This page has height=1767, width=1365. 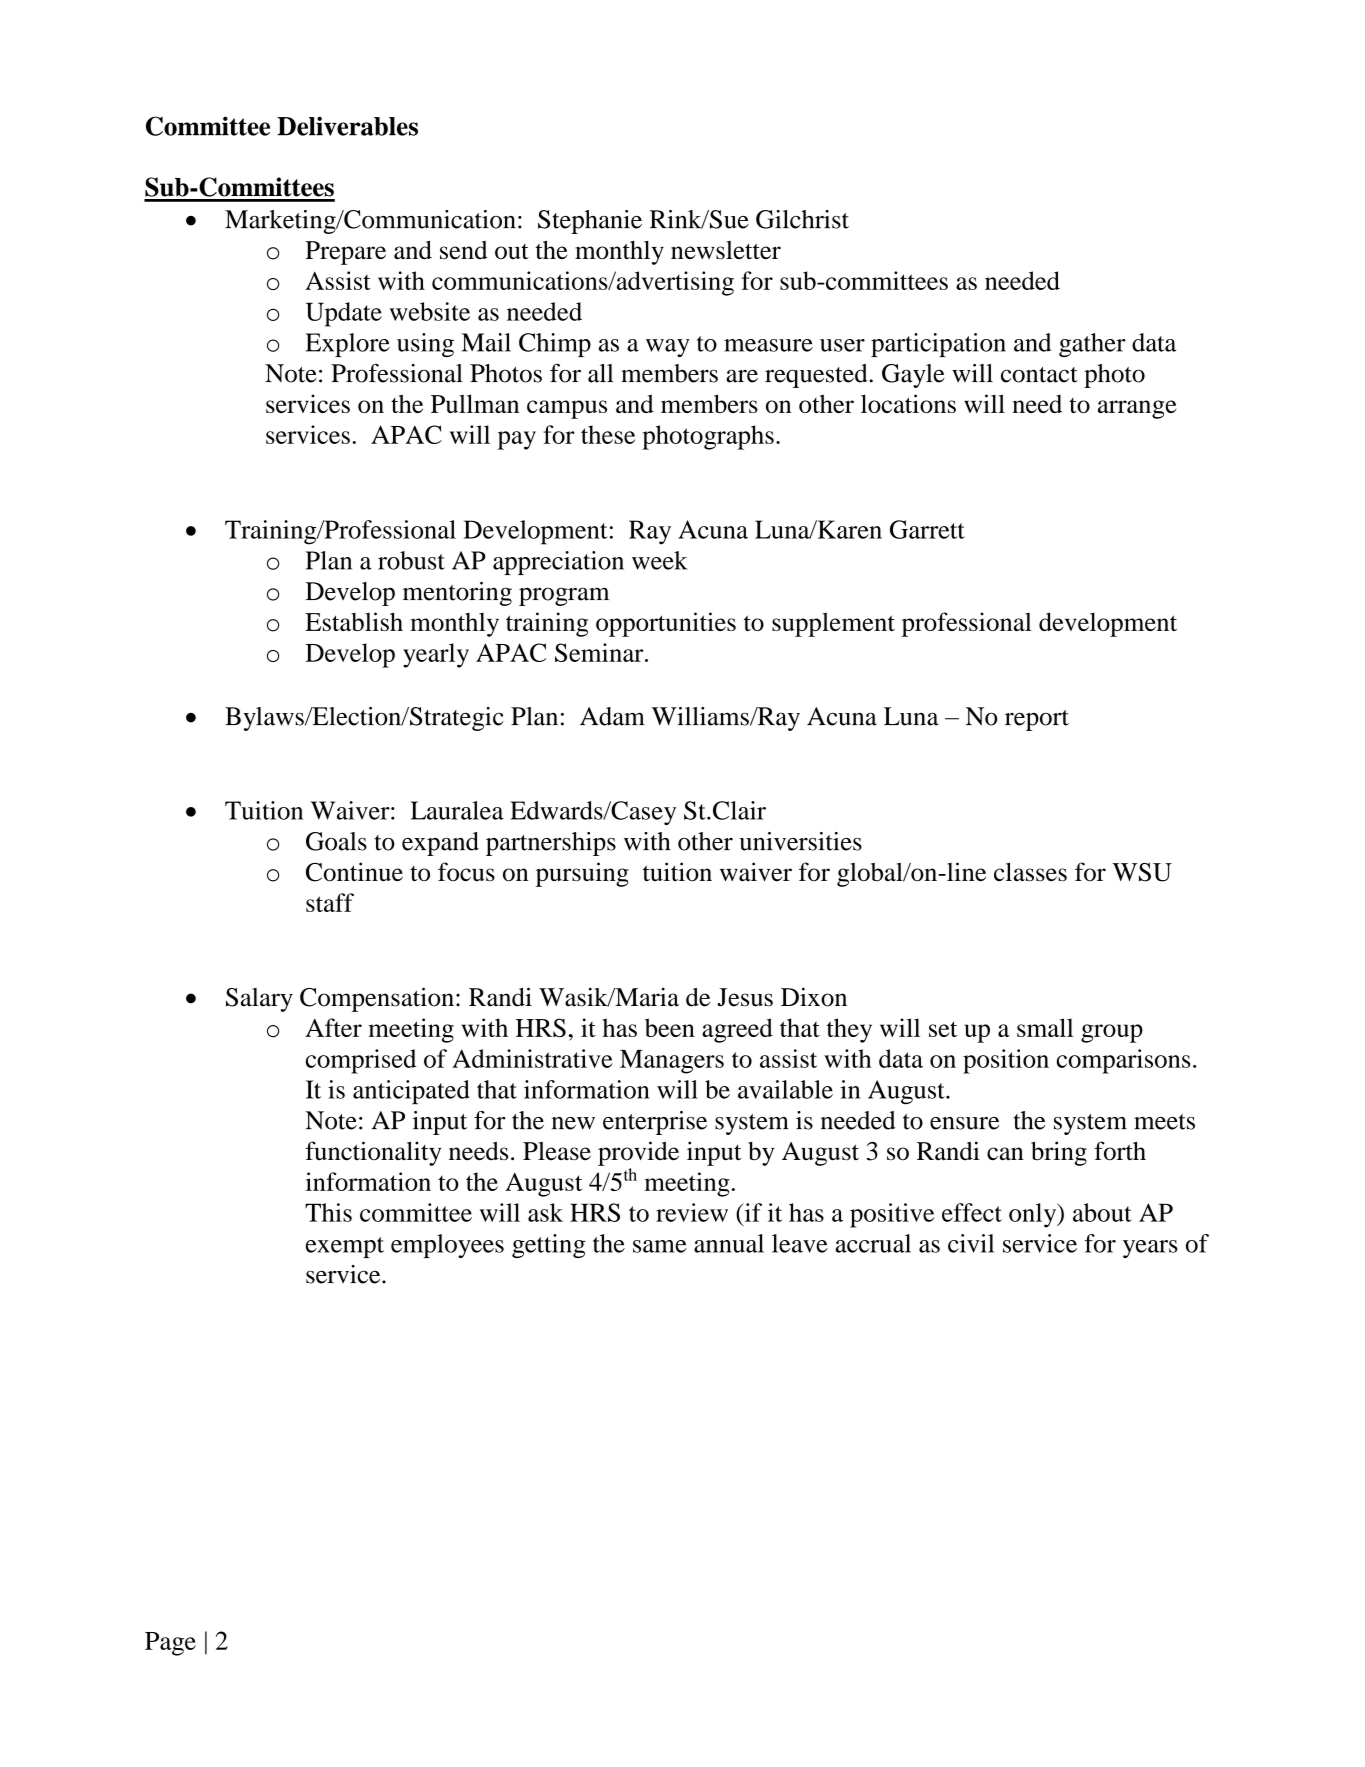 What do you see at coordinates (330, 902) in the page?
I see `staff` at bounding box center [330, 902].
